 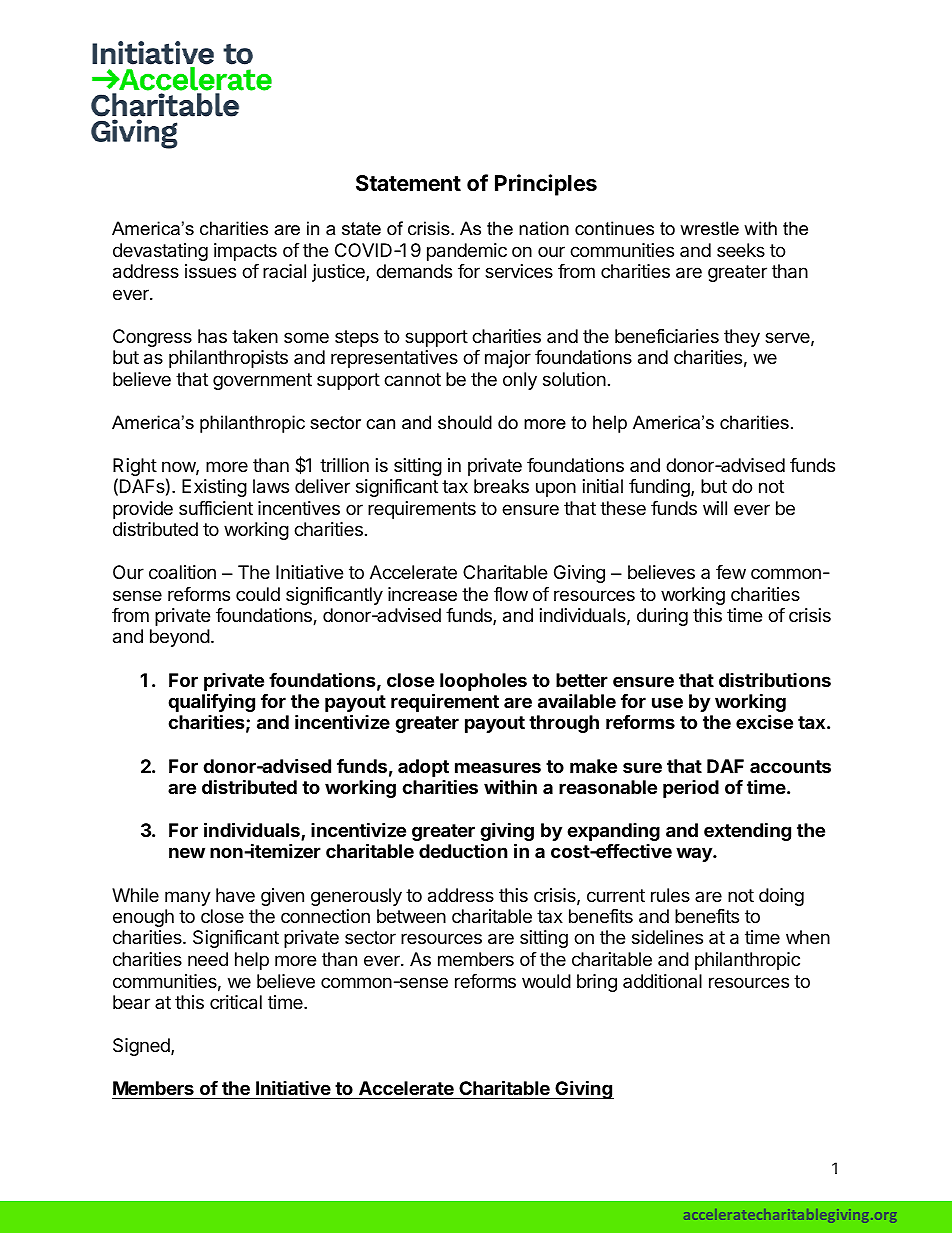 I want to click on pandemic, so click(x=467, y=252).
